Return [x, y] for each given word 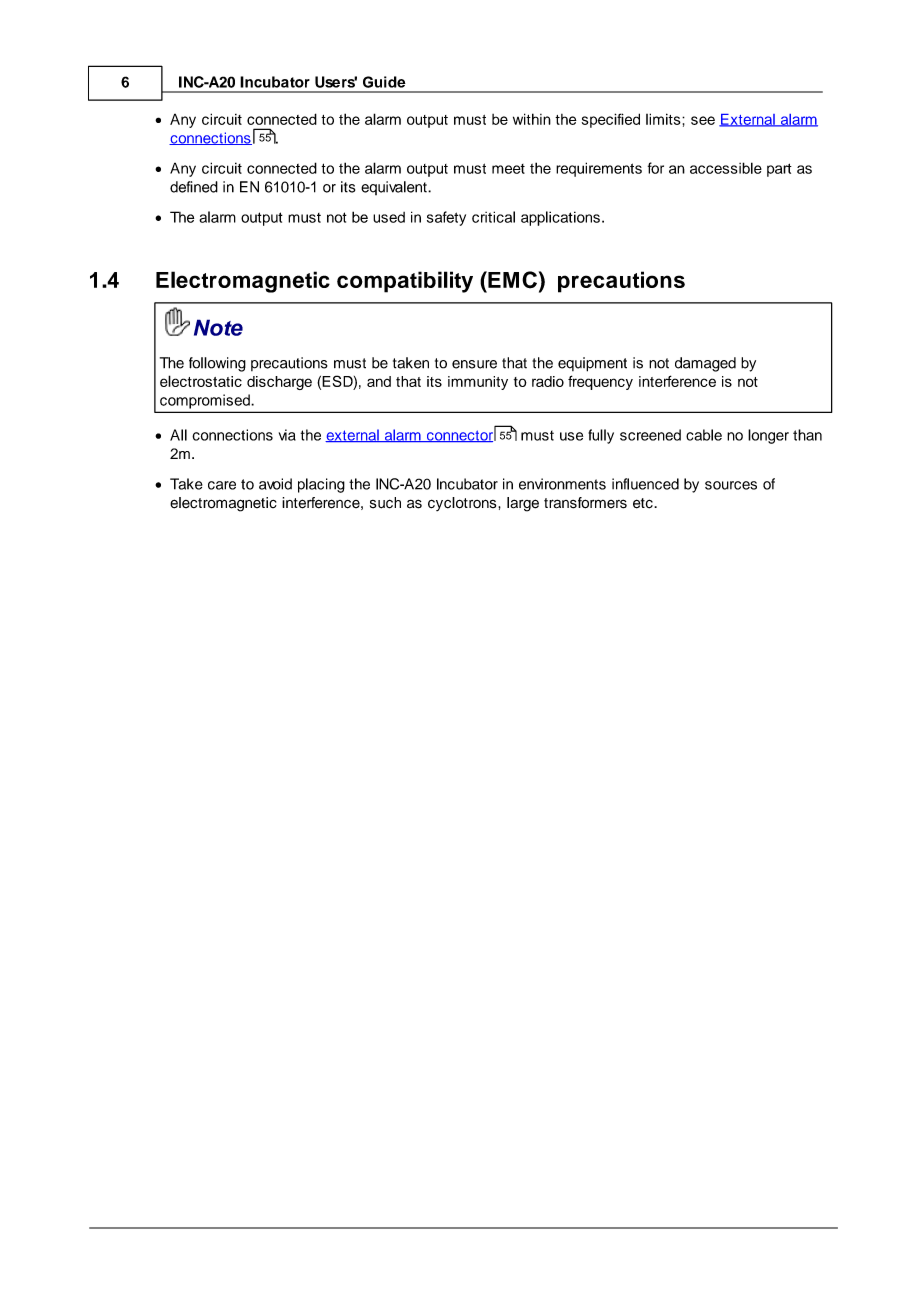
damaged [705, 364]
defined [194, 187]
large [523, 504]
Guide [384, 82]
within [532, 119]
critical [493, 217]
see [703, 120]
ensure [474, 364]
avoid [275, 484]
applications [560, 218]
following [217, 364]
